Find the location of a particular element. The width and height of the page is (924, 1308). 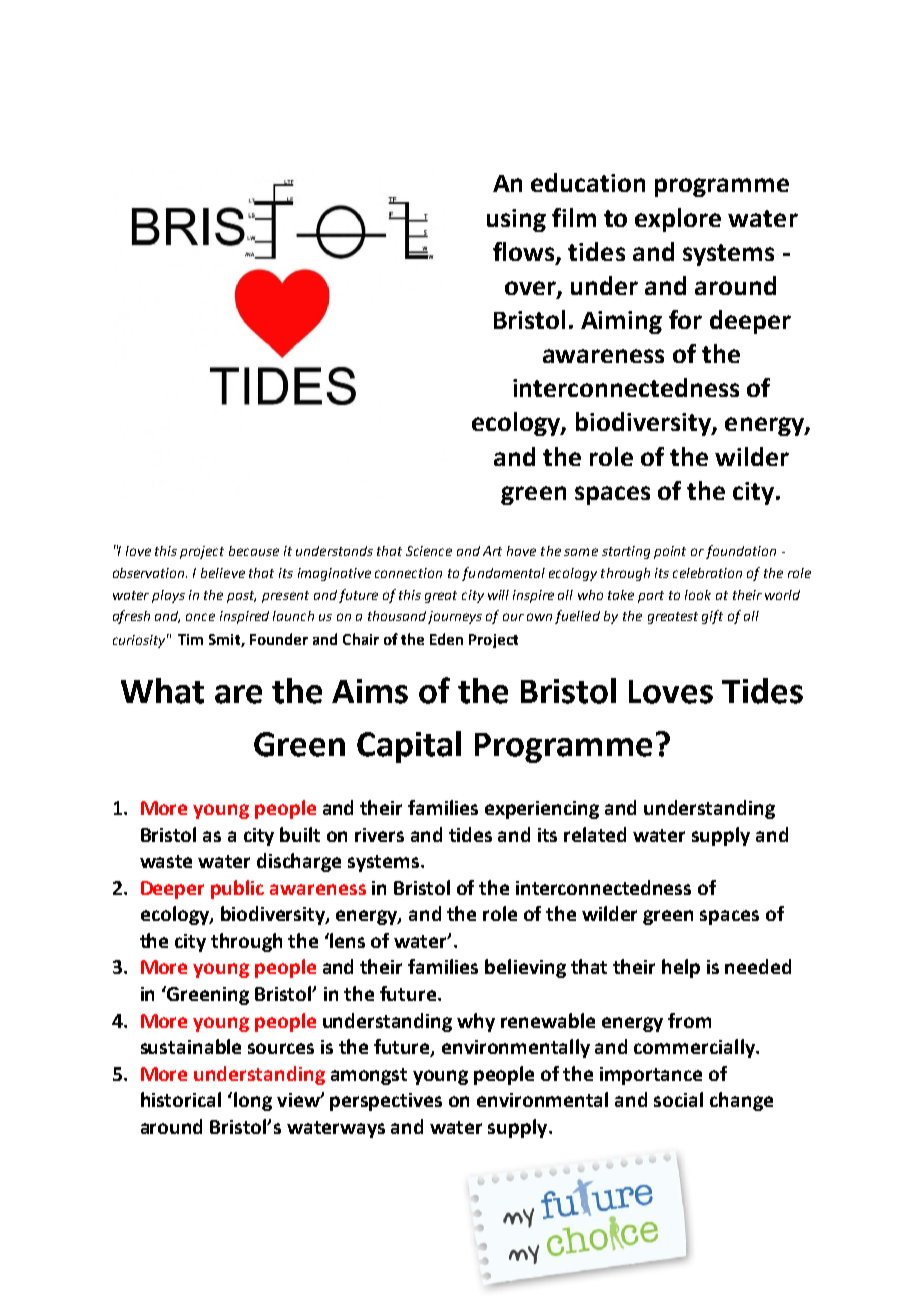

Eden is located at coordinates (446, 639).
